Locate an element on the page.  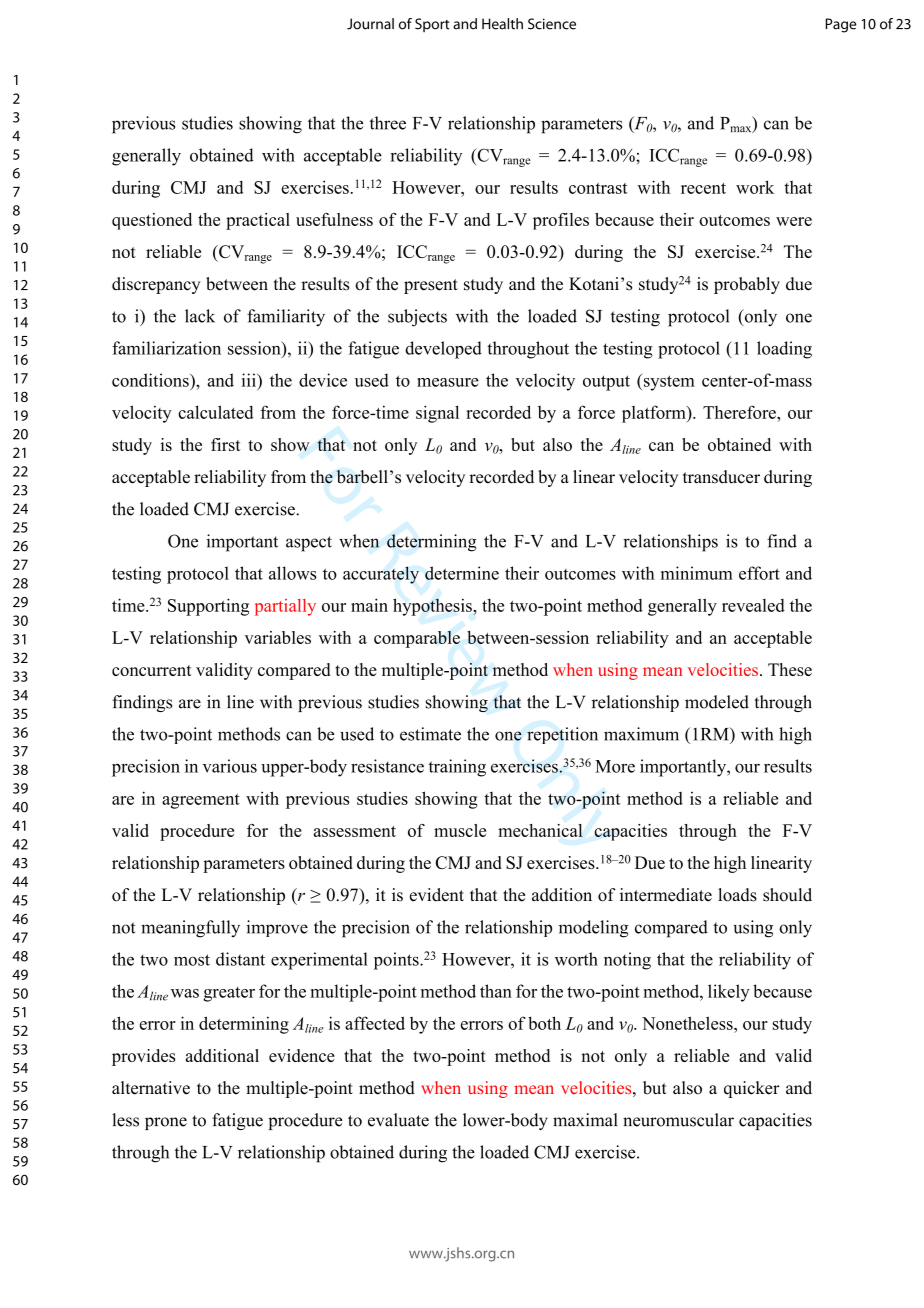
muscle is located at coordinates (460, 830).
